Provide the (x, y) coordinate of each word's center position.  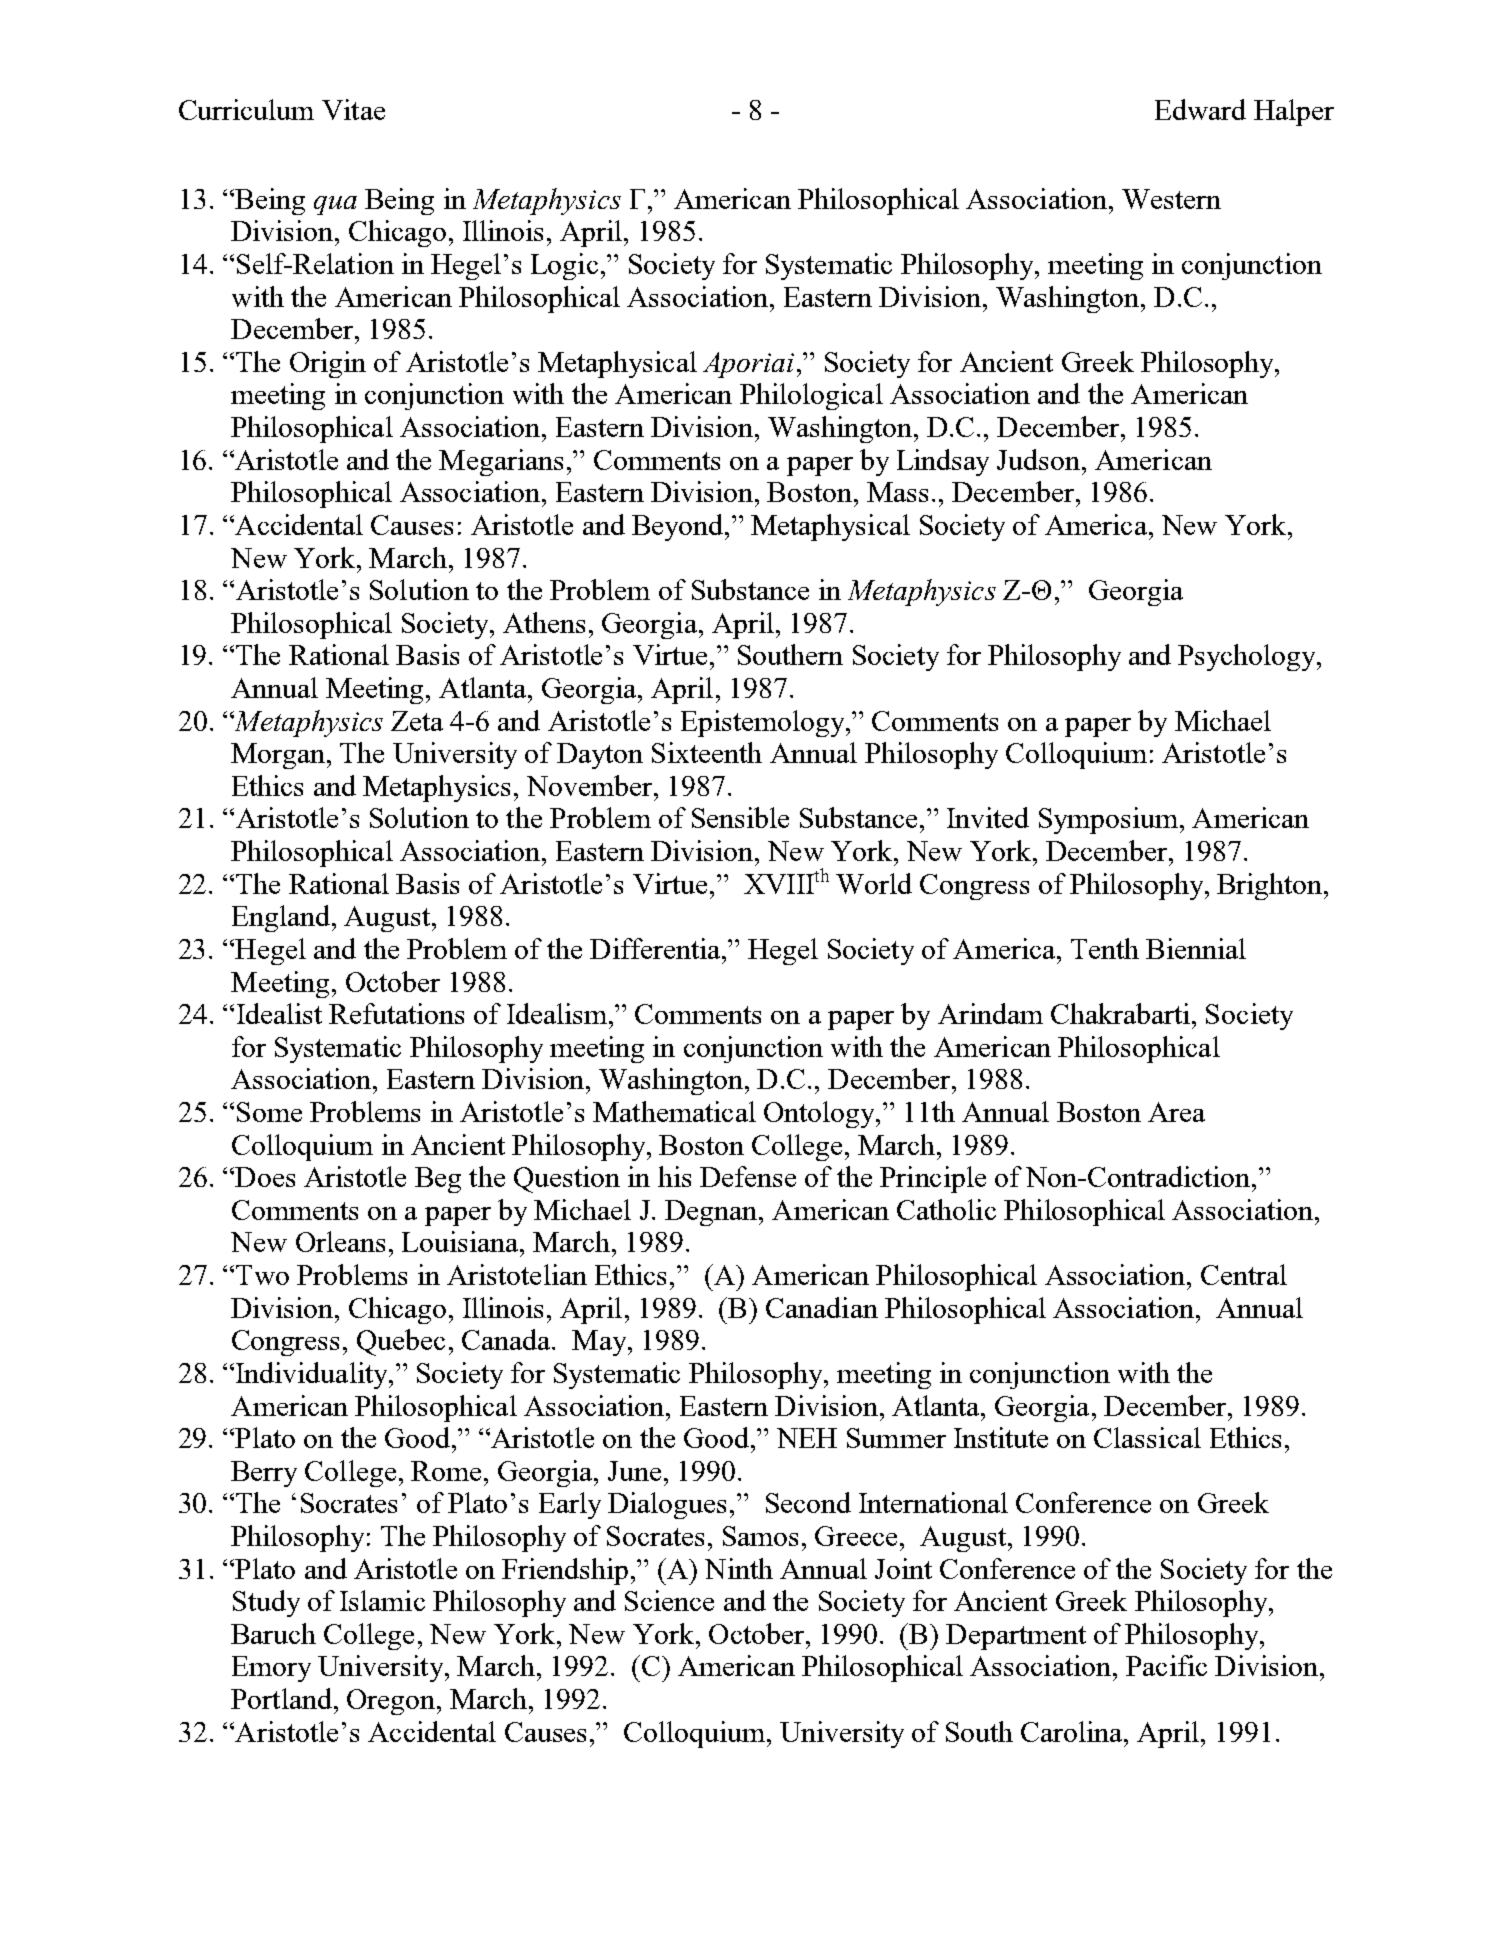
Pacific (1166, 1665)
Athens (544, 622)
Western (1171, 199)
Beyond (679, 527)
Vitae (353, 109)
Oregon (391, 1702)
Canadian (822, 1307)
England (281, 918)
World (874, 883)
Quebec (401, 1342)
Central (1244, 1274)
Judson (1038, 459)
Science (669, 1600)
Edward (1200, 109)
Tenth (1105, 948)
